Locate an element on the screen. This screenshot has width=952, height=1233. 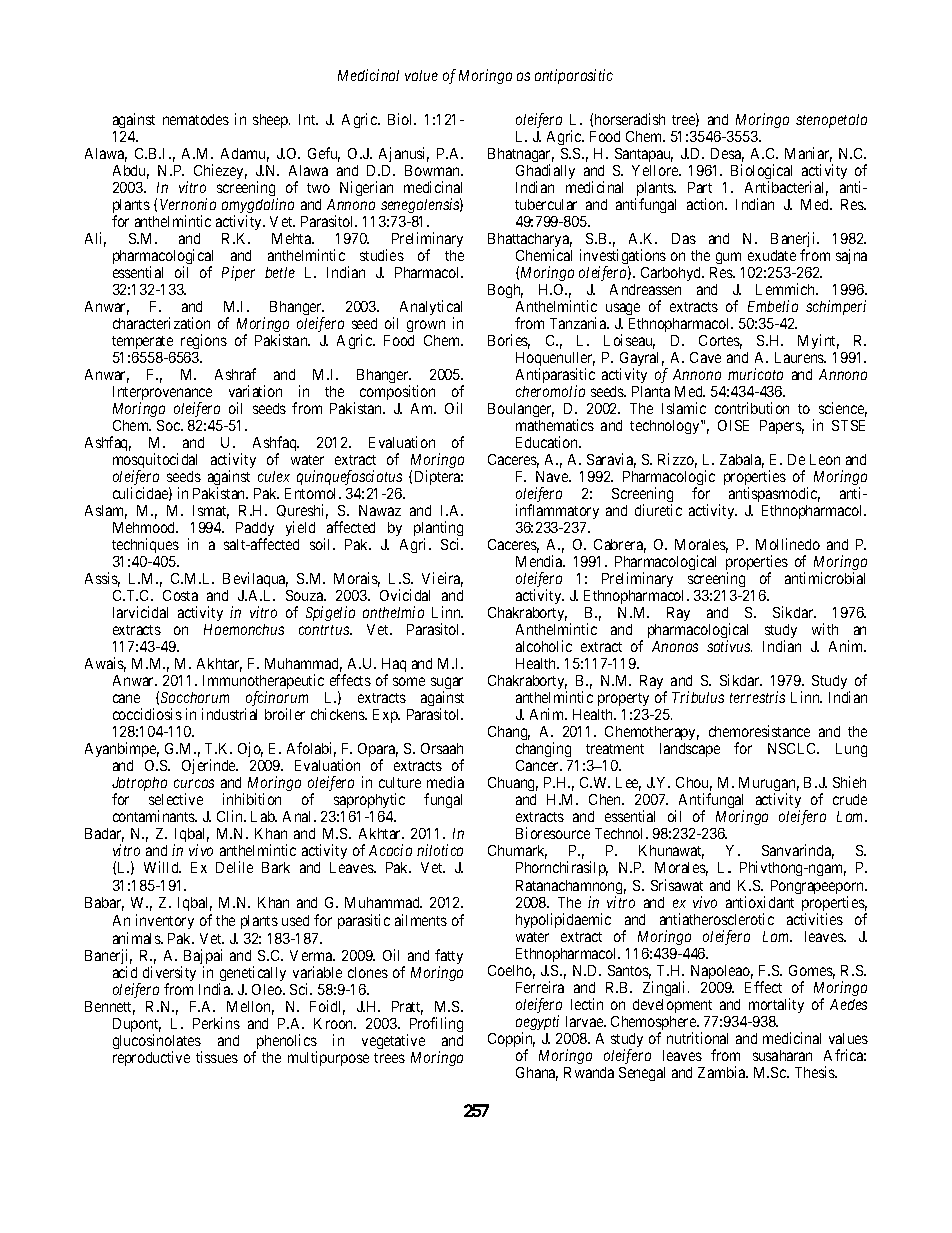
curcas is located at coordinates (194, 784).
